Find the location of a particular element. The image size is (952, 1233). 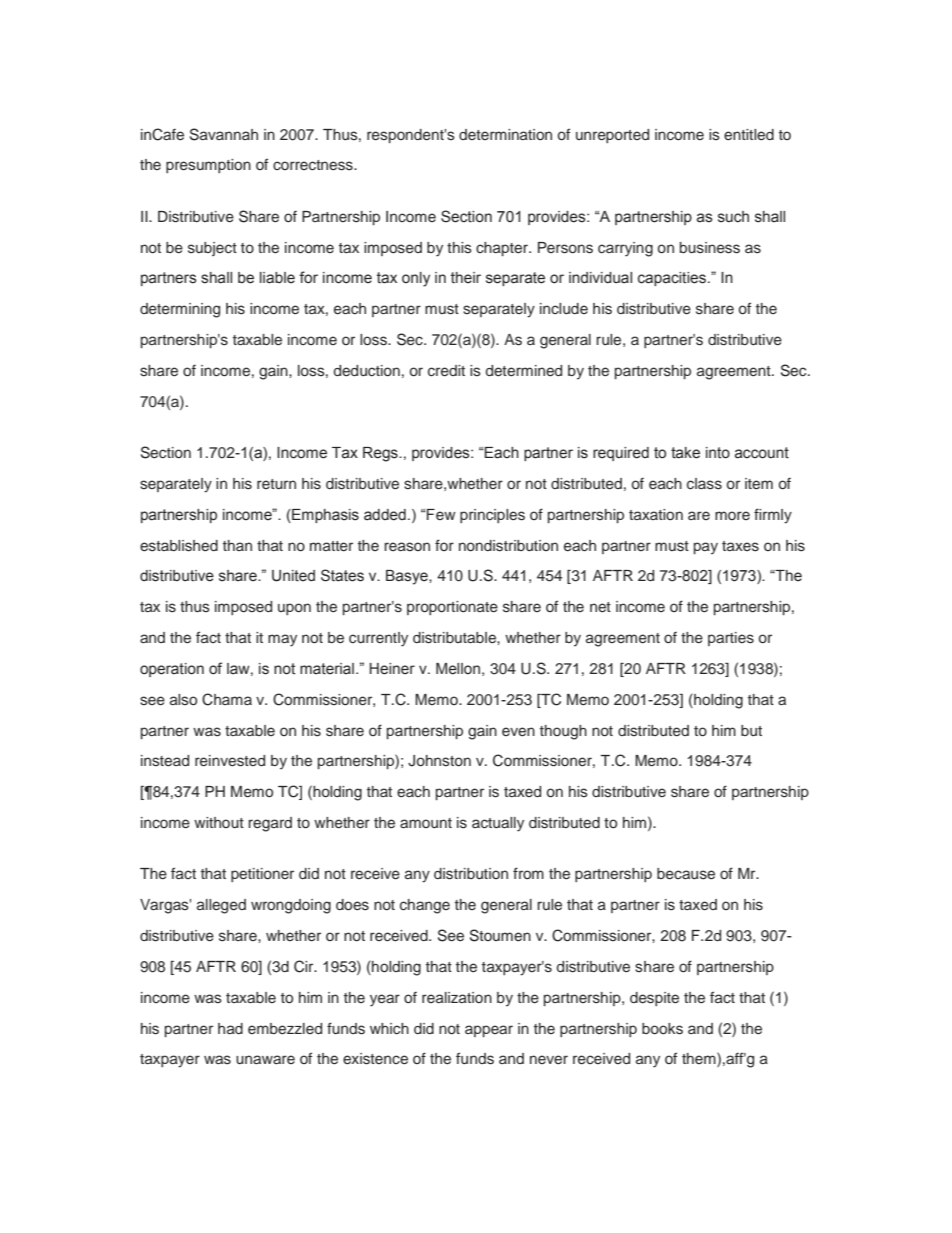

distributable is located at coordinates (455, 638).
